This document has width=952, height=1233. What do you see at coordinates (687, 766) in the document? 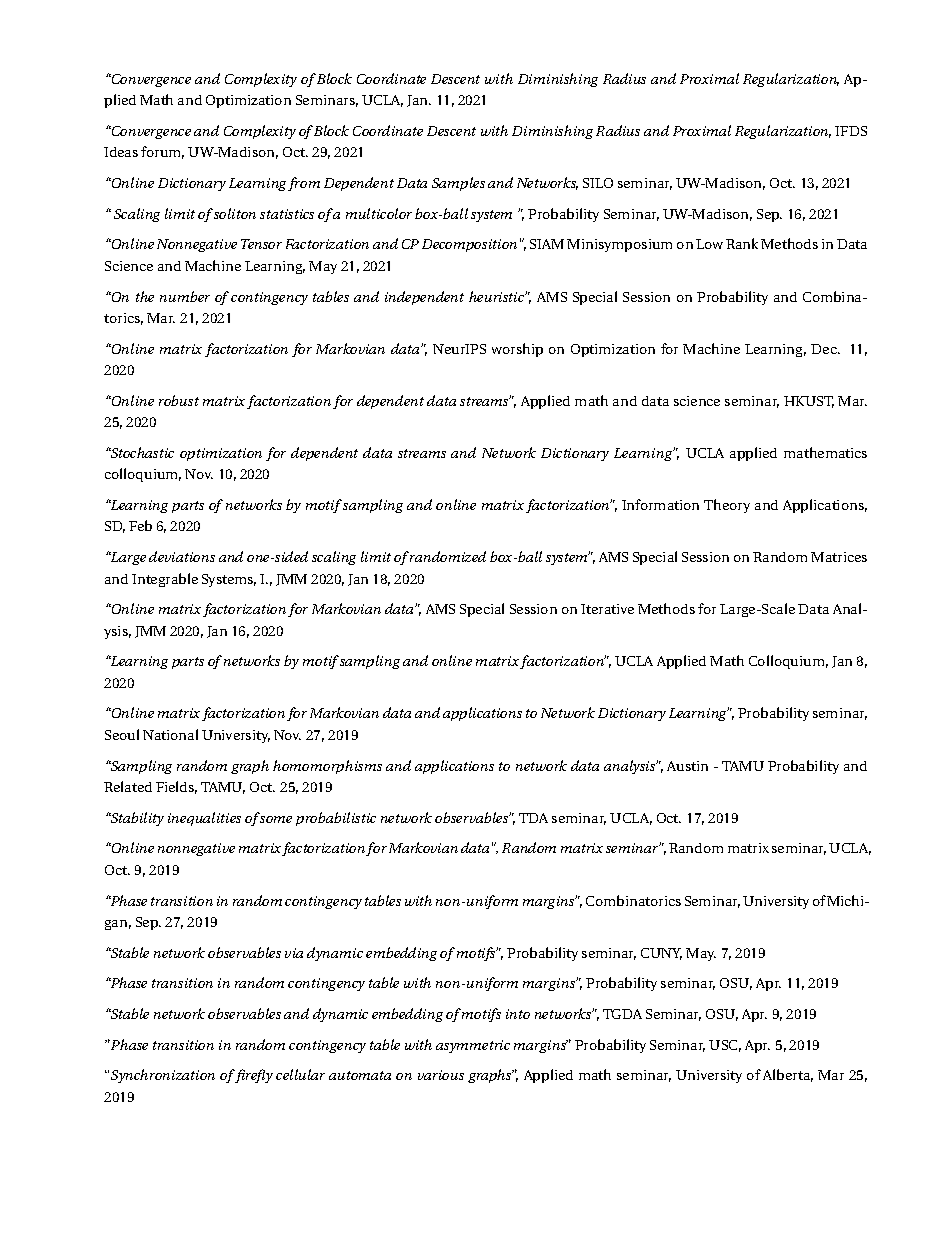
I see `Austin` at bounding box center [687, 766].
